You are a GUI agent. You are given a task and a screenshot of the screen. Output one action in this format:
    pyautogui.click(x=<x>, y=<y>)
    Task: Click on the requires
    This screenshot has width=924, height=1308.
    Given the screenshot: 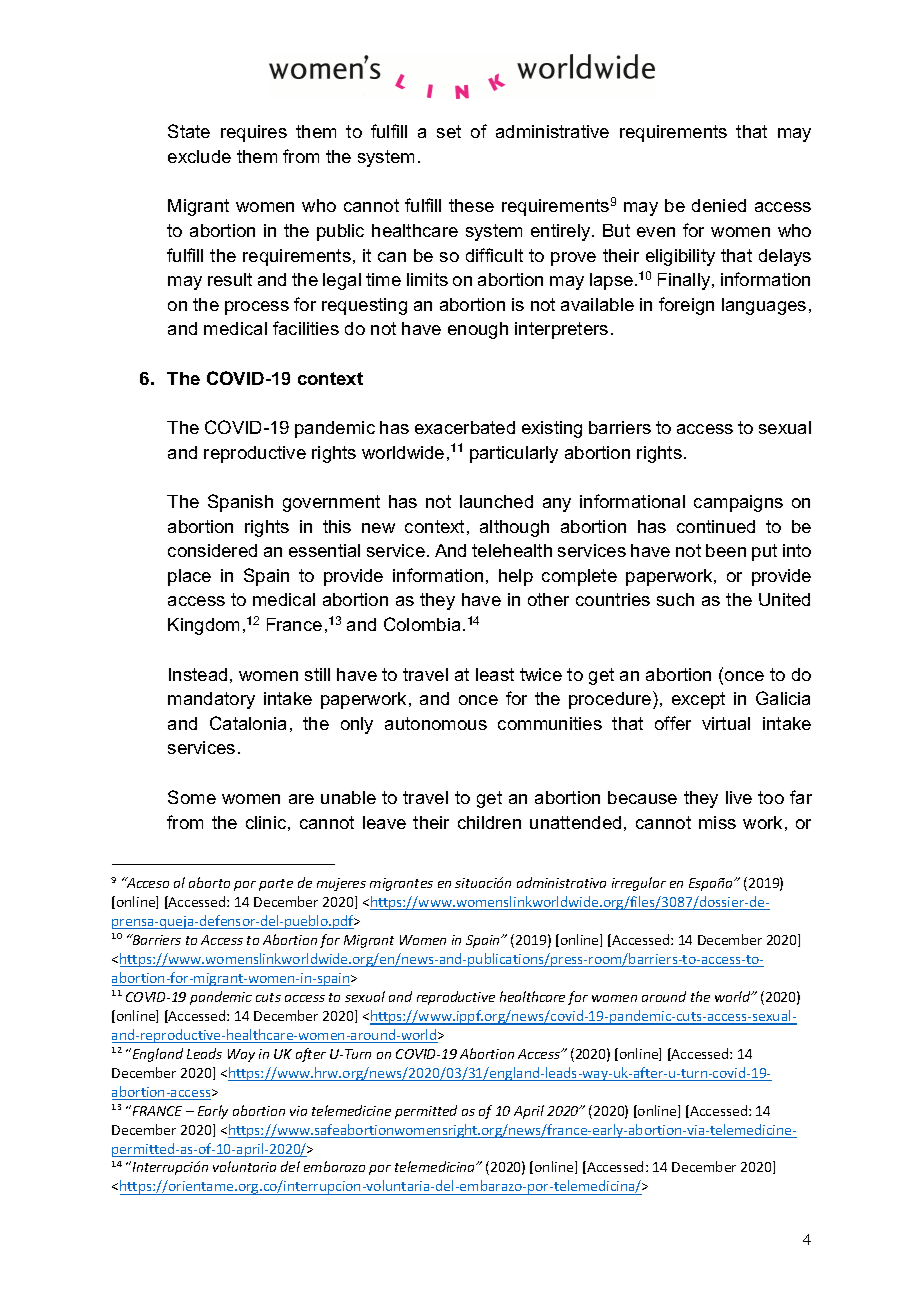 What is the action you would take?
    pyautogui.click(x=254, y=133)
